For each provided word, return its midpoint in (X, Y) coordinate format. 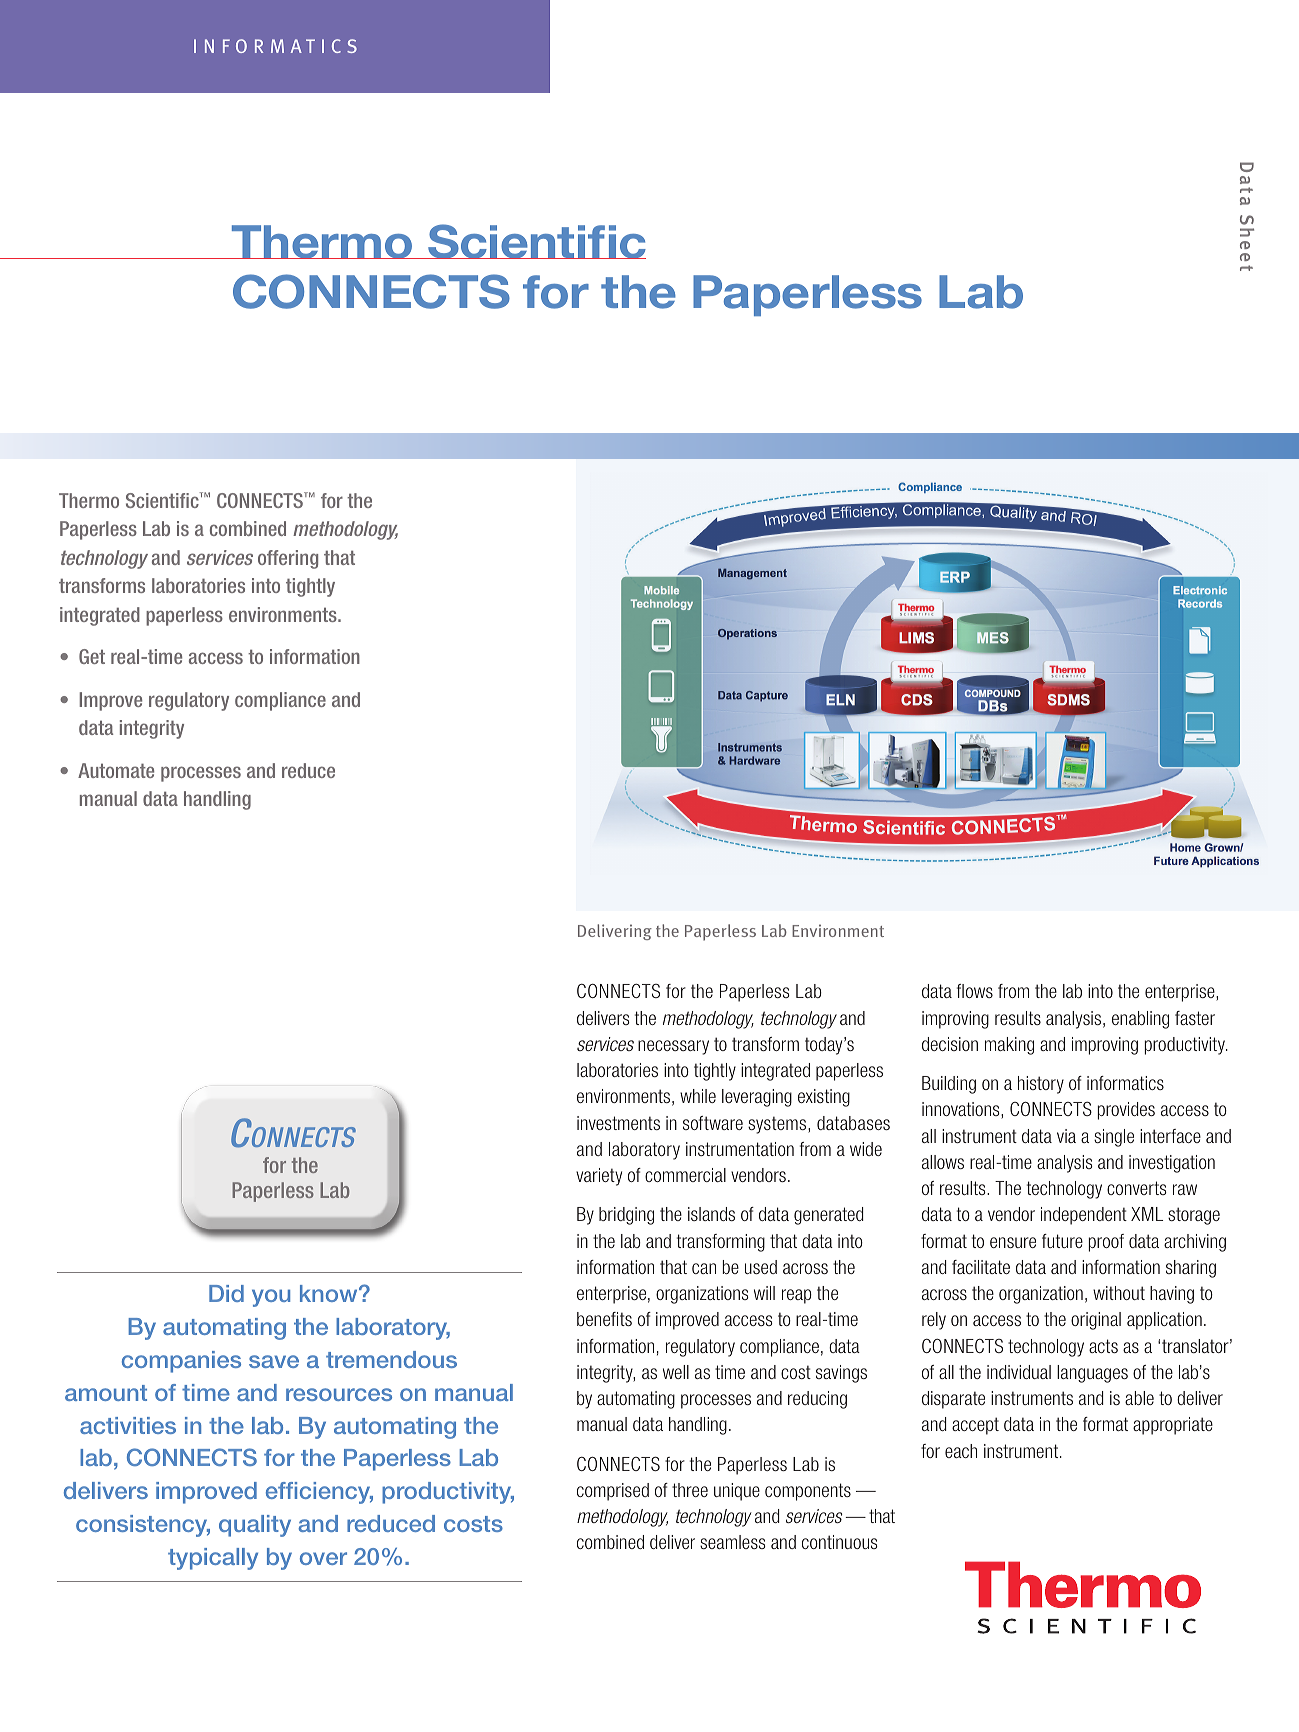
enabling (1140, 1020)
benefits (604, 1319)
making (1009, 1046)
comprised (613, 1492)
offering (288, 559)
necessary (673, 1047)
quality (255, 1526)
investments (618, 1123)
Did (226, 1293)
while (698, 1096)
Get (92, 656)
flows (975, 991)
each (961, 1451)
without (1119, 1293)
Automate (116, 770)
